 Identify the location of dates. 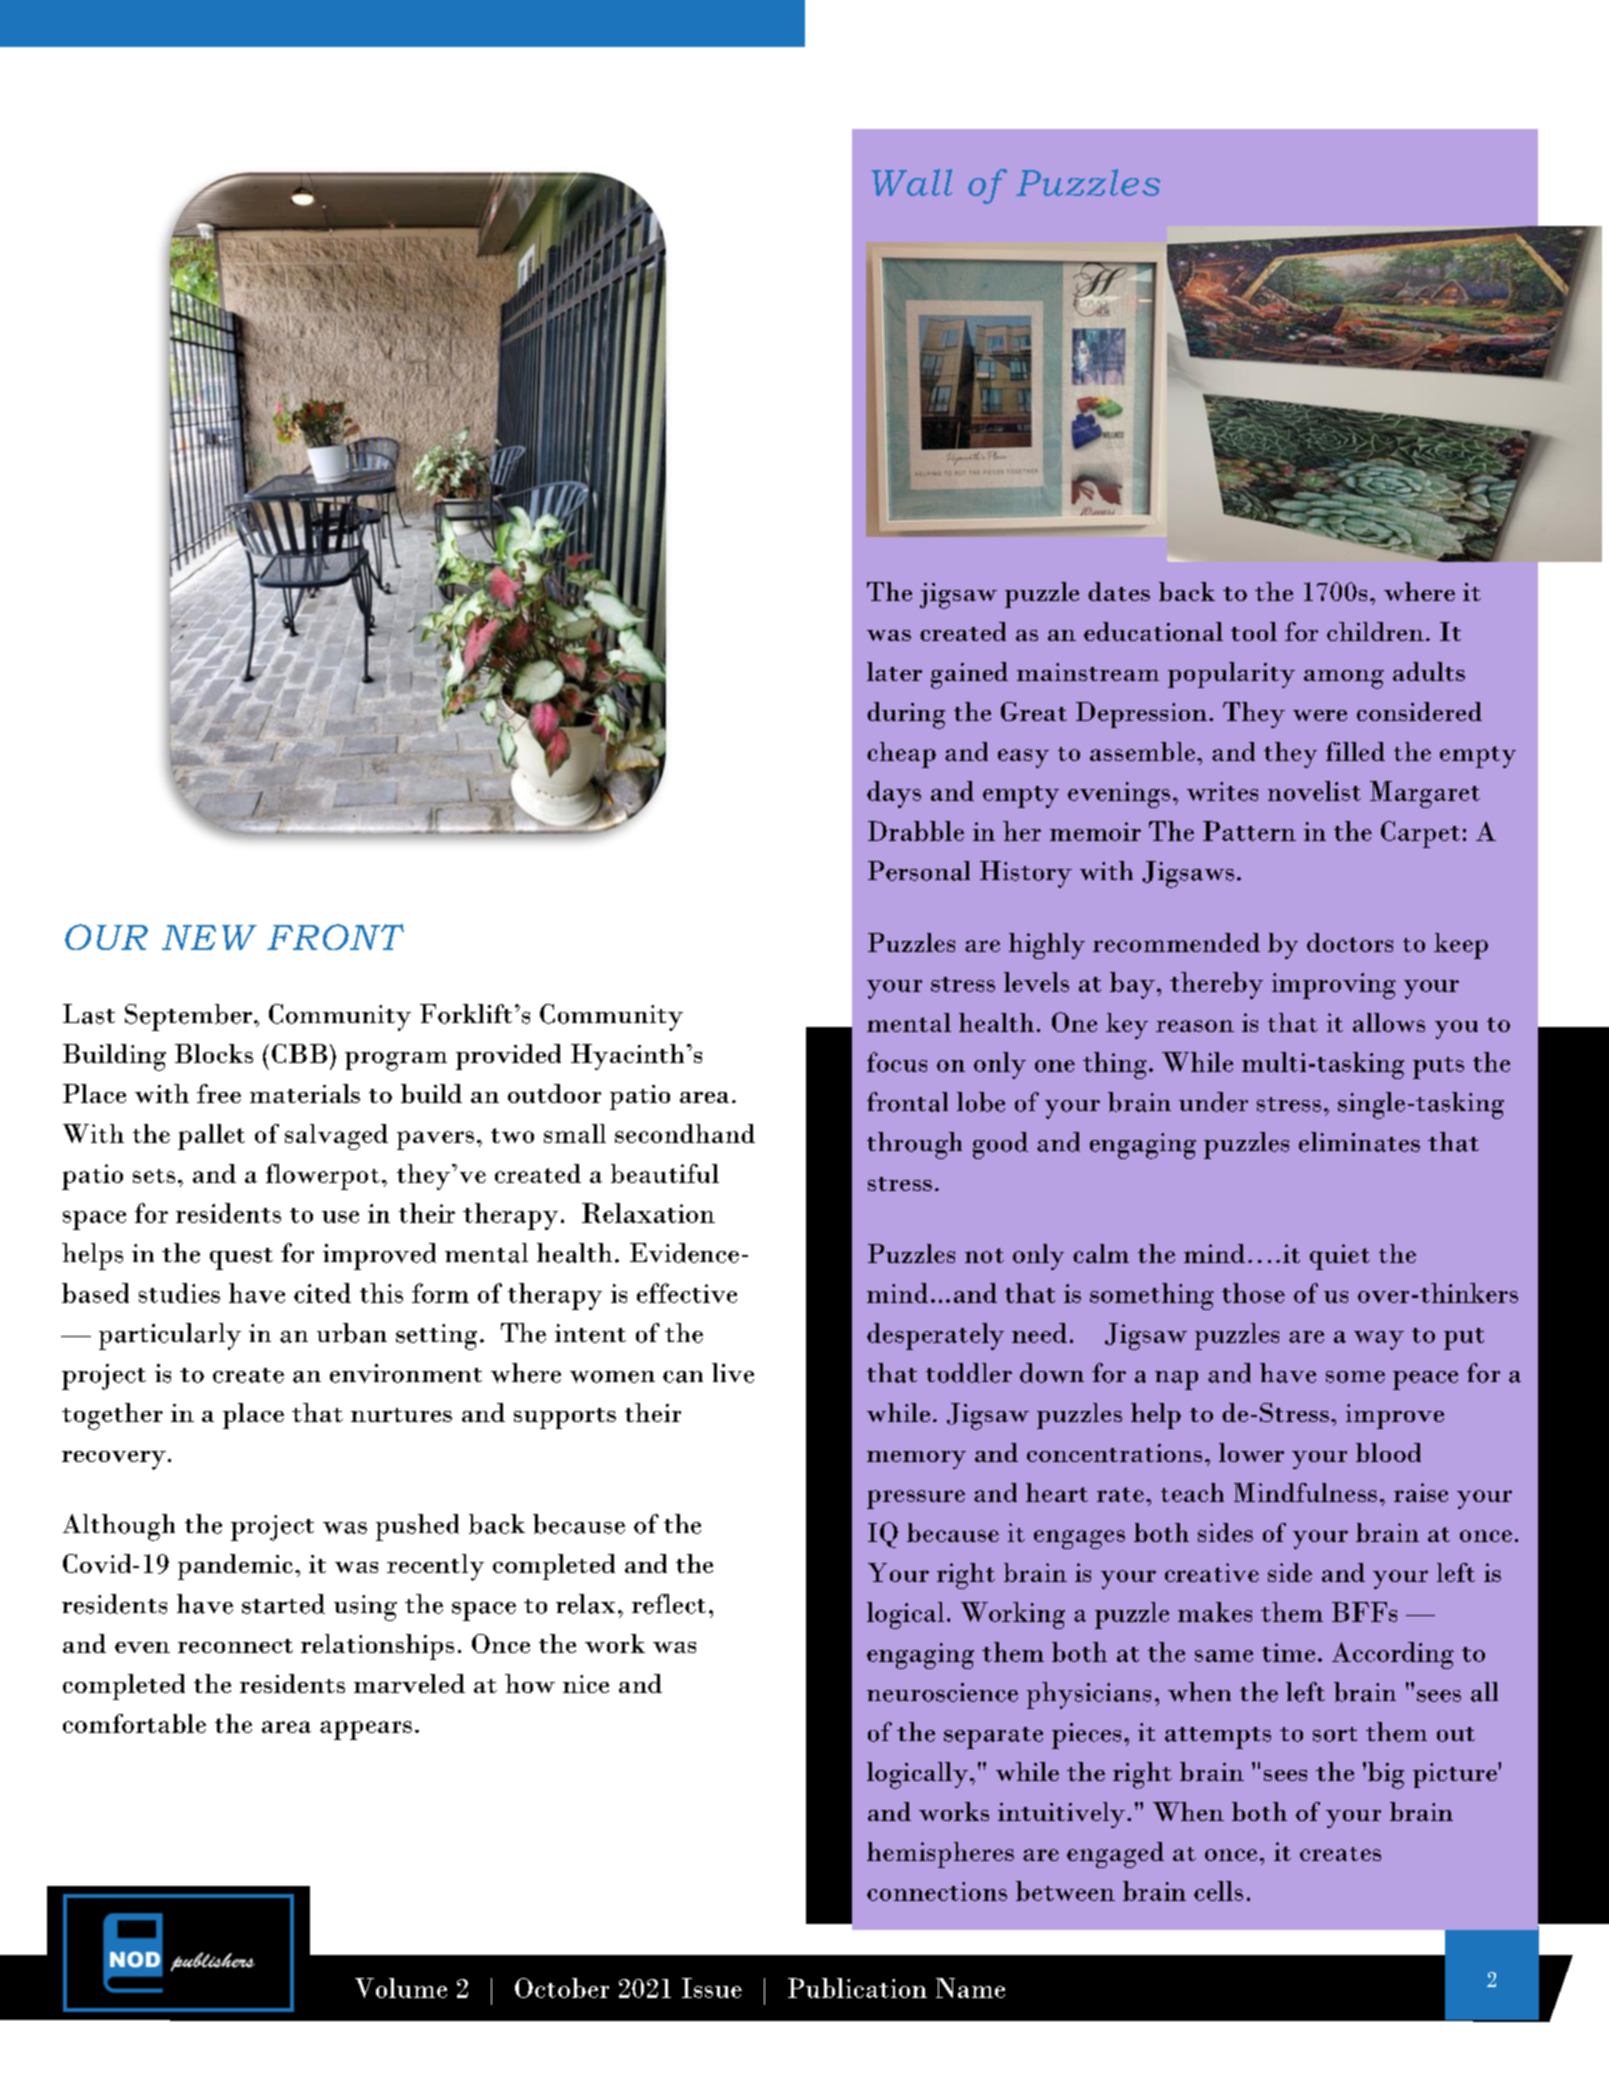
(1119, 591).
